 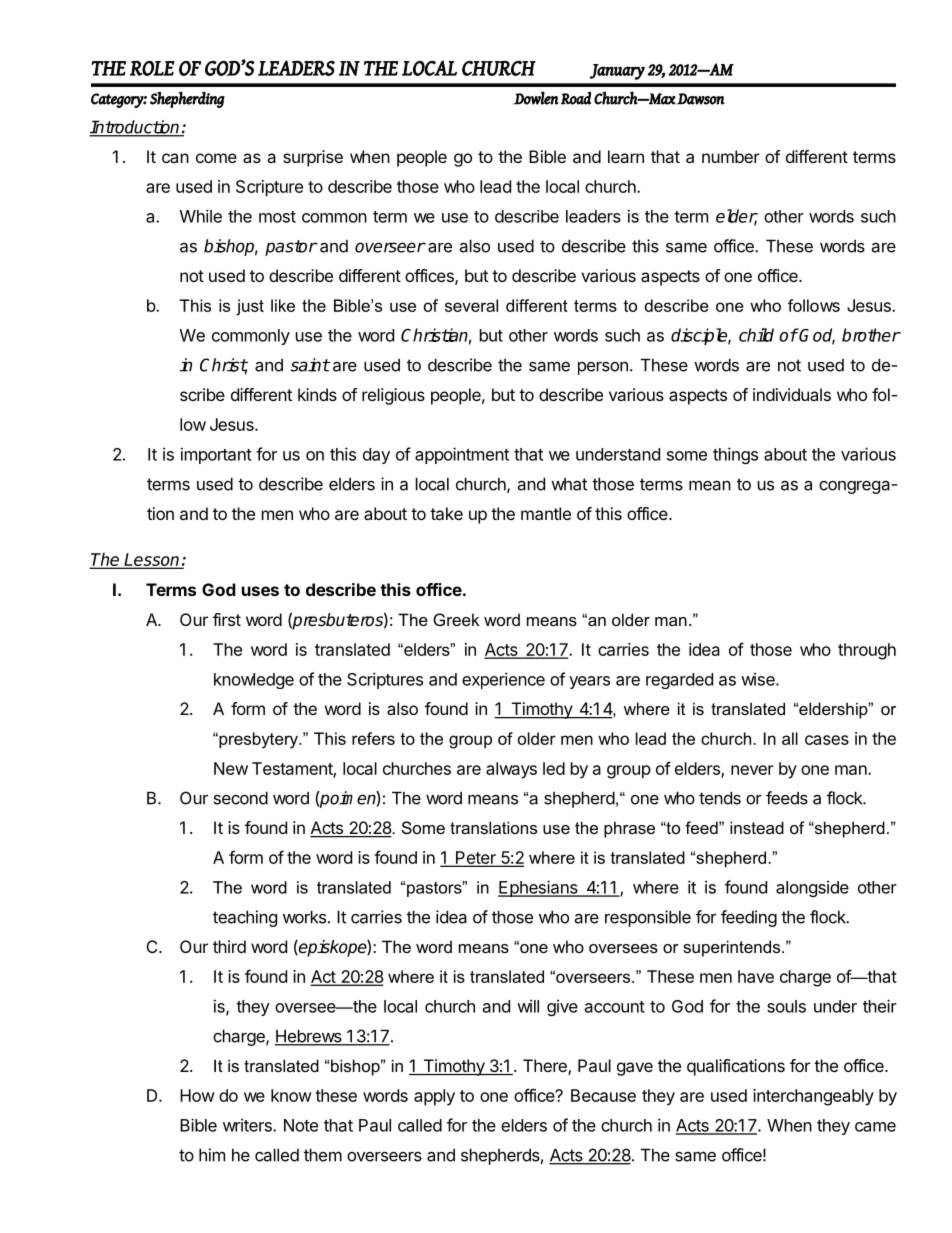 What do you see at coordinates (700, 99) in the screenshot?
I see `Dawson` at bounding box center [700, 99].
